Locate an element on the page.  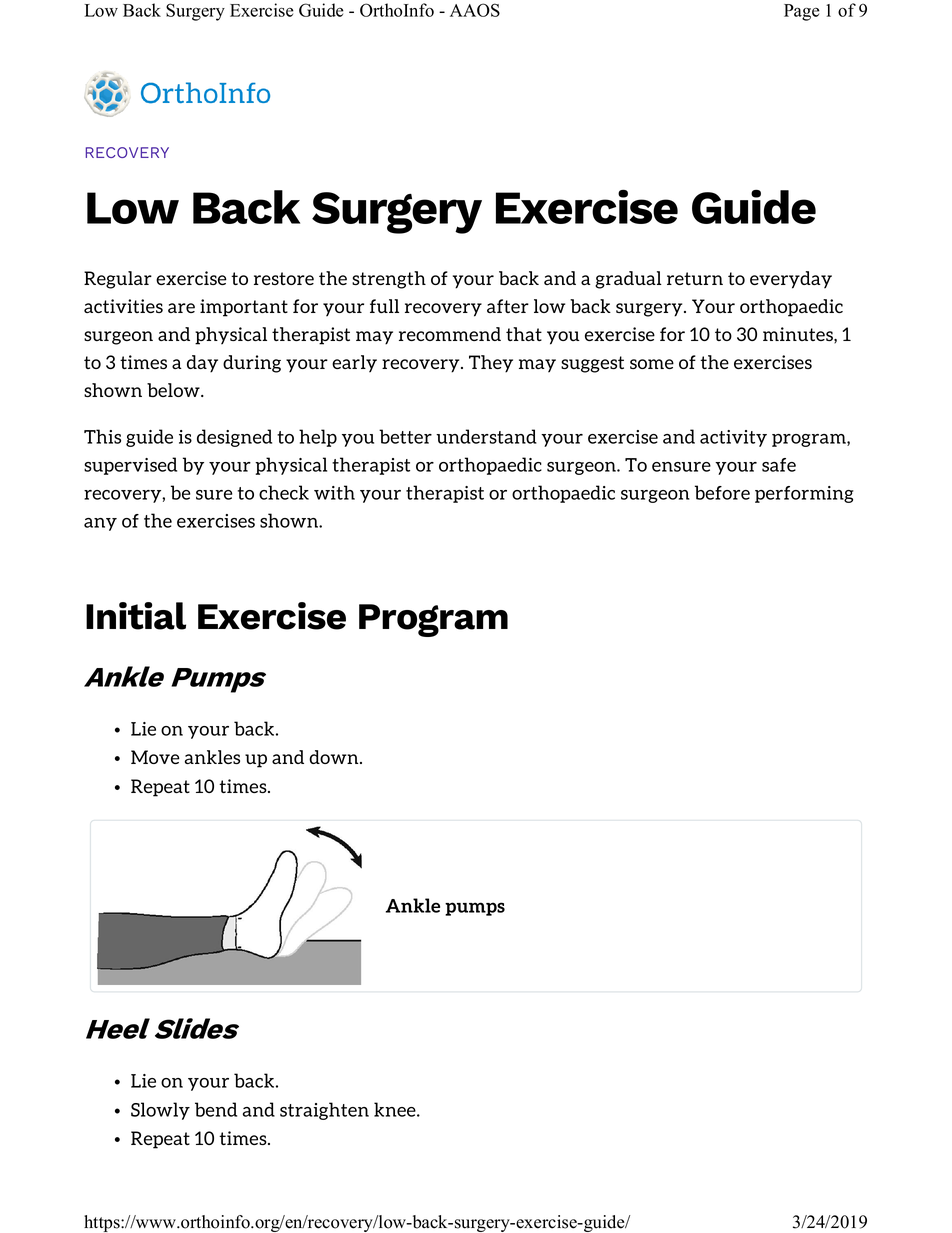
below is located at coordinates (174, 390).
